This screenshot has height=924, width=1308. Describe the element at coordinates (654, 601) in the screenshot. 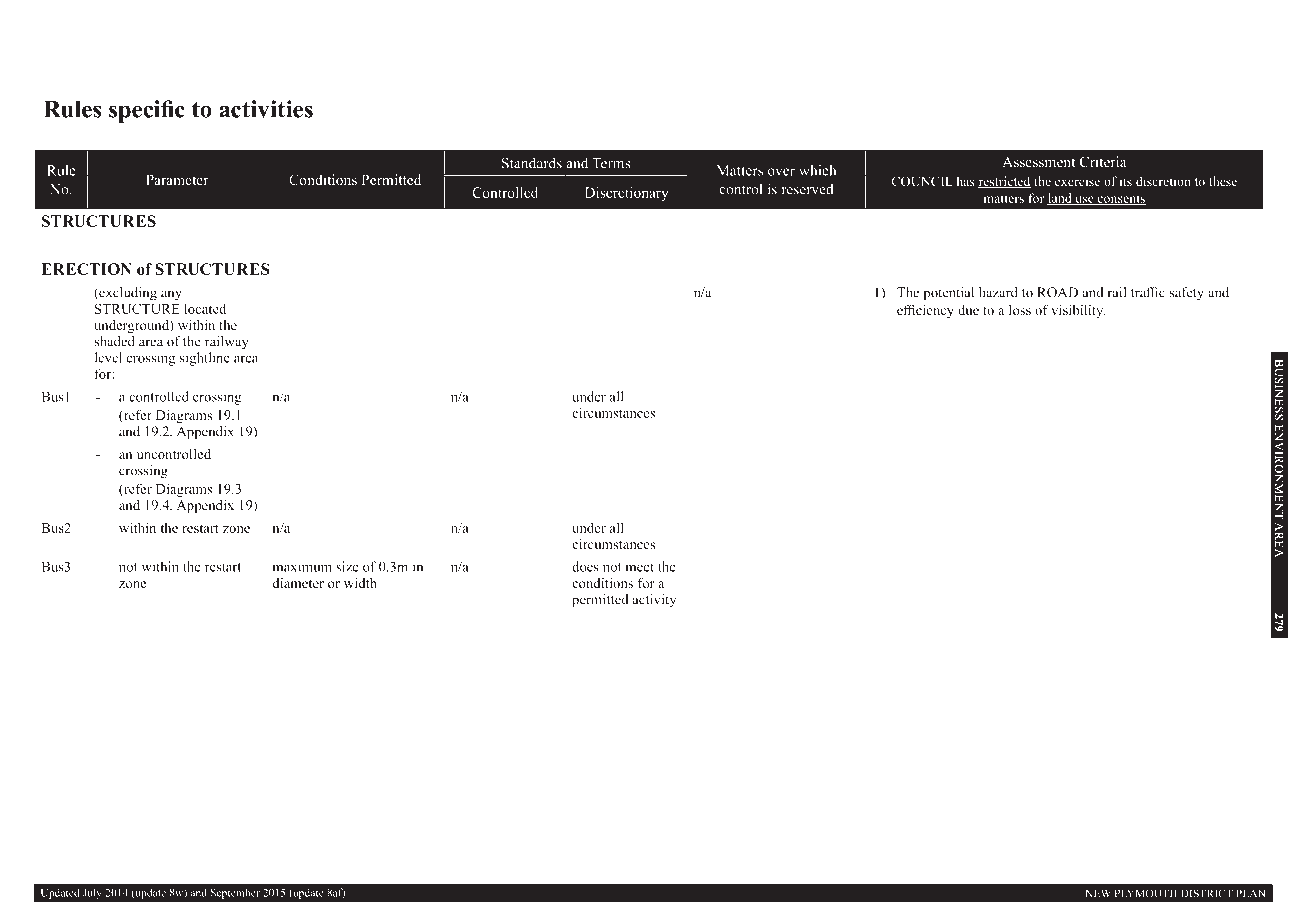

I see `activity` at that location.
